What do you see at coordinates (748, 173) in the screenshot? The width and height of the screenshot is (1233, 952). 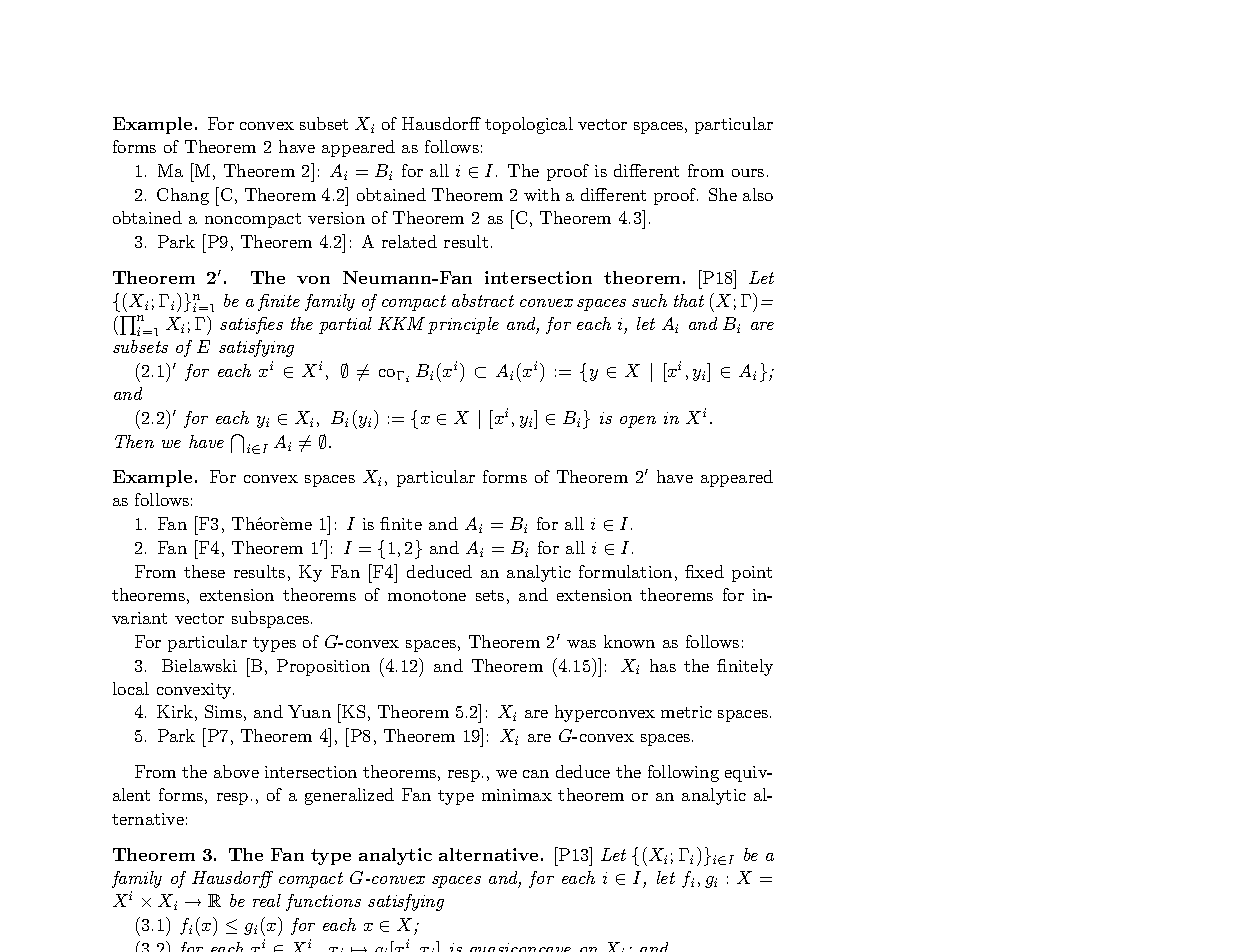 I see `ours` at bounding box center [748, 173].
